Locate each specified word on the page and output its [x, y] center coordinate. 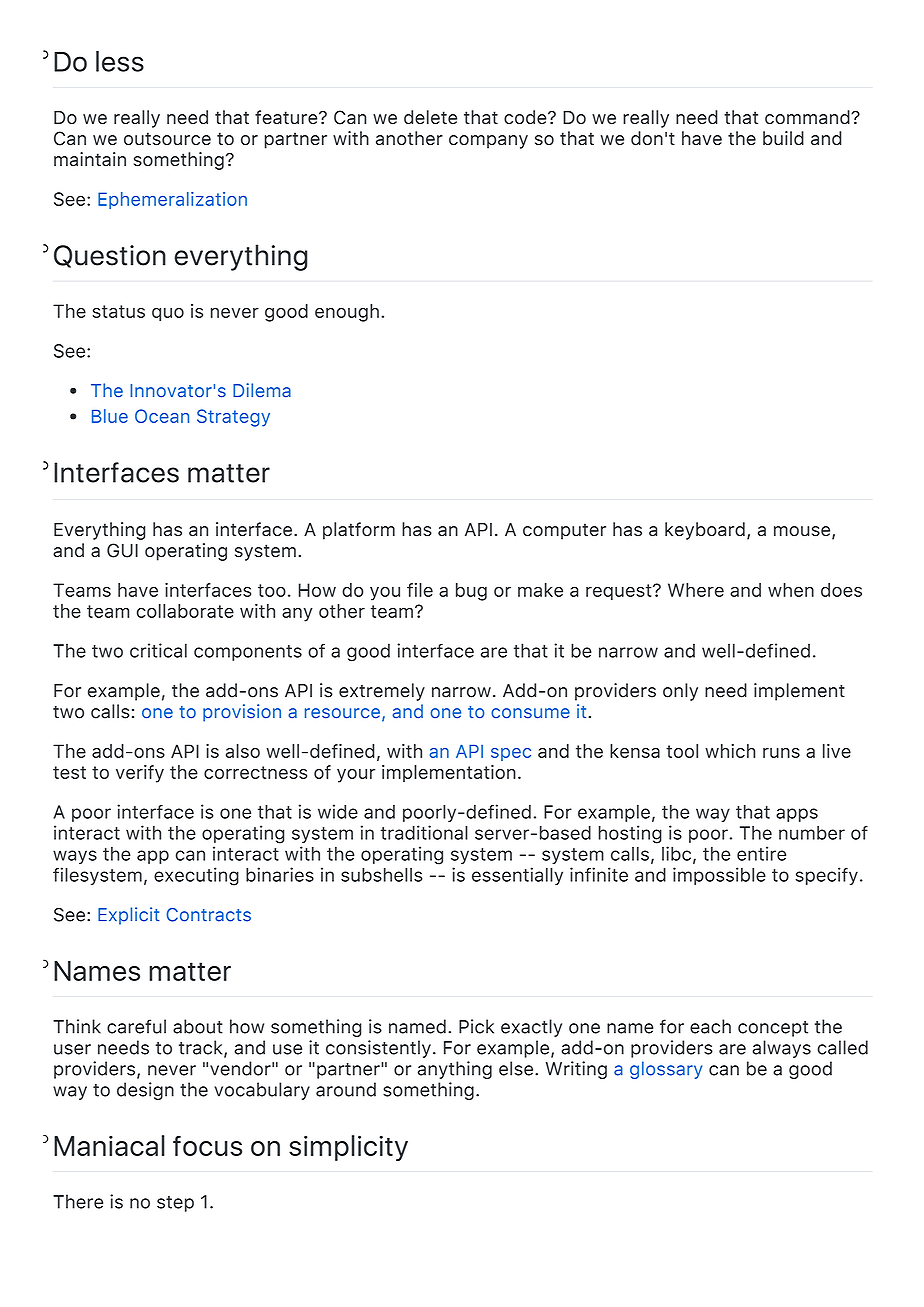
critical [158, 650]
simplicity [348, 1148]
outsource [167, 139]
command [808, 117]
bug [471, 592]
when [791, 590]
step [175, 1204]
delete [430, 117]
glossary [666, 1070]
